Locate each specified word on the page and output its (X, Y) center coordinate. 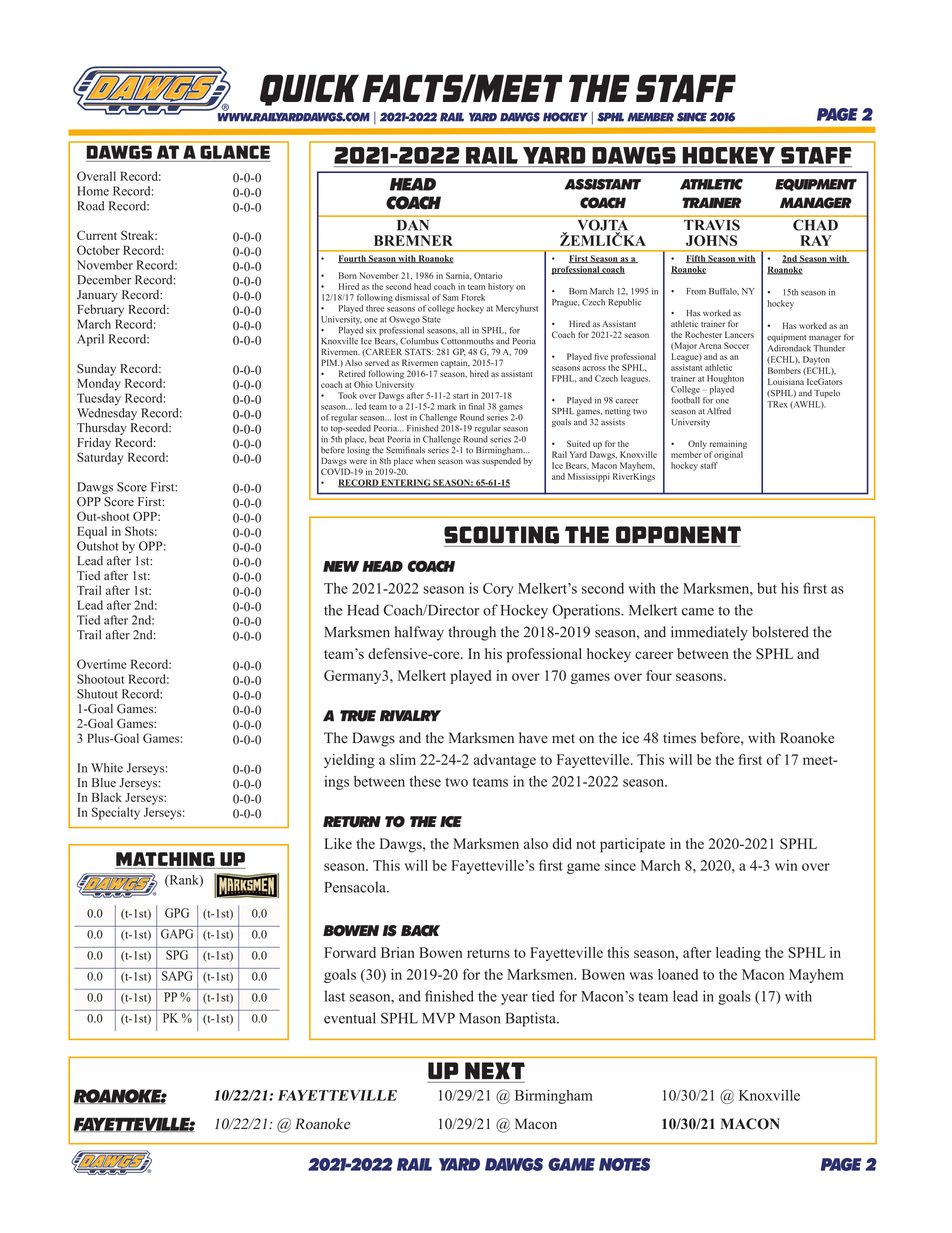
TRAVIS (712, 225)
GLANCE (234, 154)
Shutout (97, 694)
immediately (709, 633)
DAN (413, 225)
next (495, 1070)
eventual (350, 1018)
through (472, 633)
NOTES (624, 1164)
